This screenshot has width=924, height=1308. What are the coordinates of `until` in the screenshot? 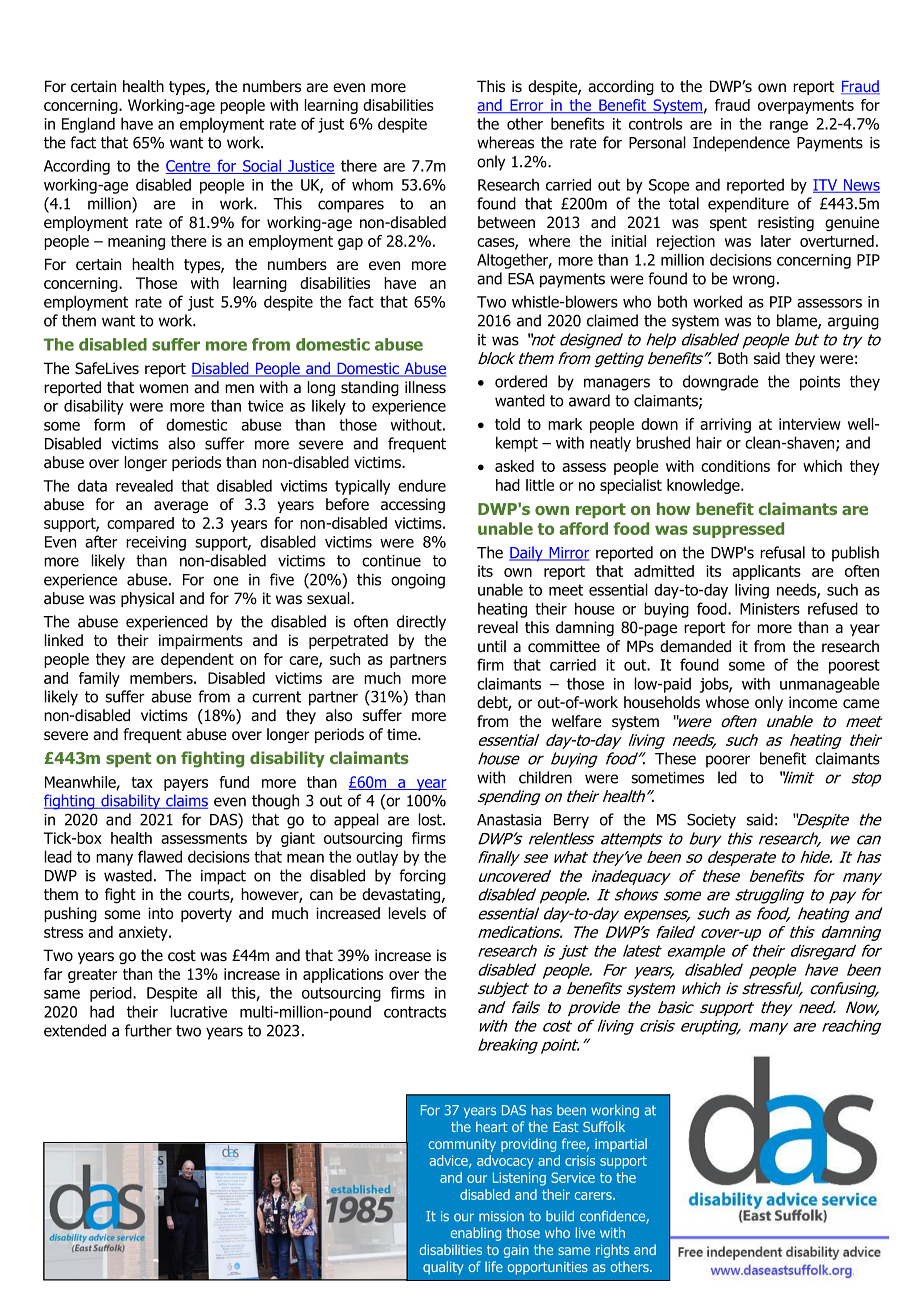 It's located at (492, 646).
